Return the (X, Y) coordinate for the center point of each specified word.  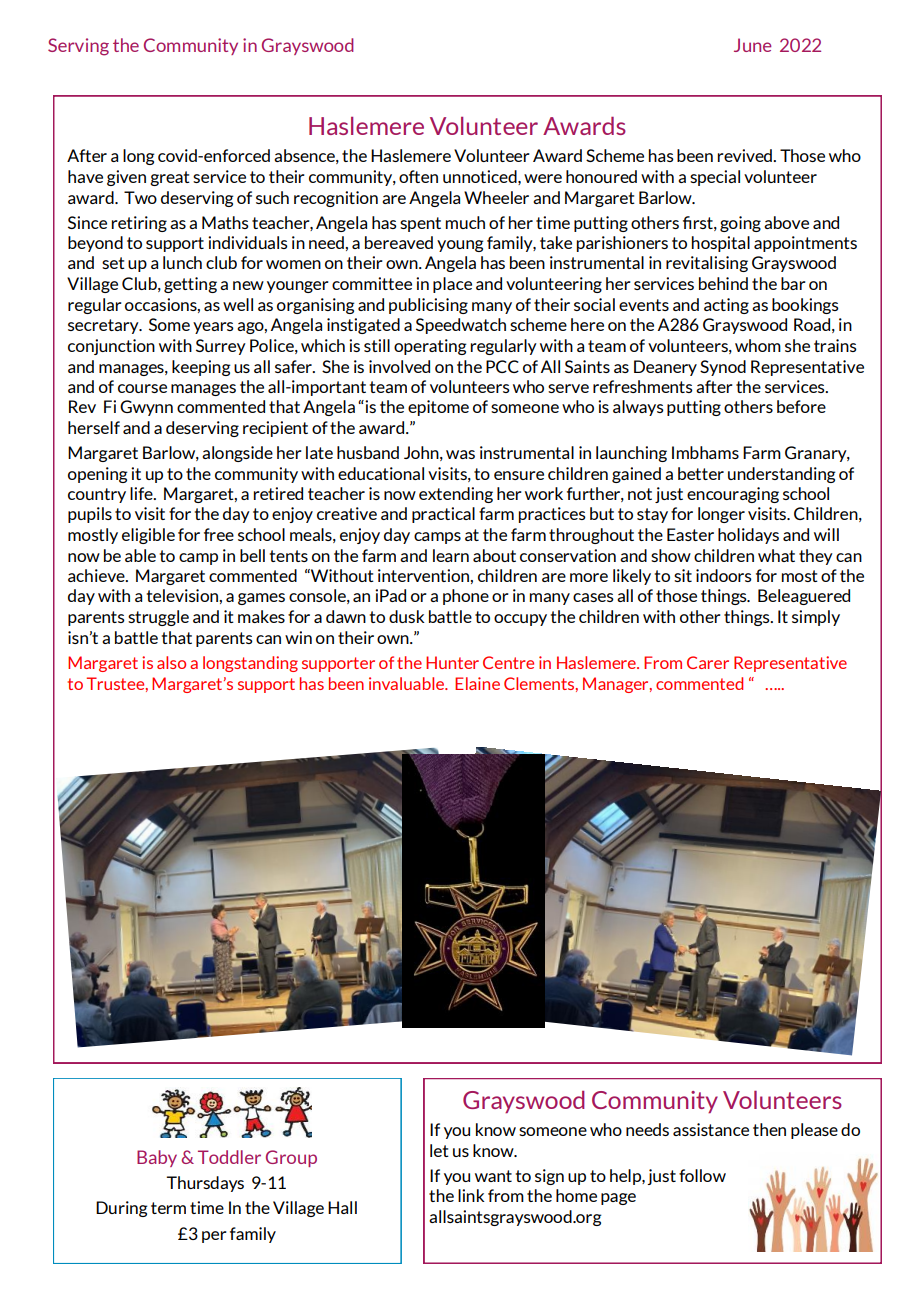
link (471, 1195)
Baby (157, 1158)
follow (702, 1175)
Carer (708, 662)
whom (758, 345)
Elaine (477, 683)
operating (430, 347)
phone (466, 597)
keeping (201, 368)
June (753, 45)
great (170, 178)
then (769, 1129)
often (418, 176)
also (171, 662)
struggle (158, 618)
